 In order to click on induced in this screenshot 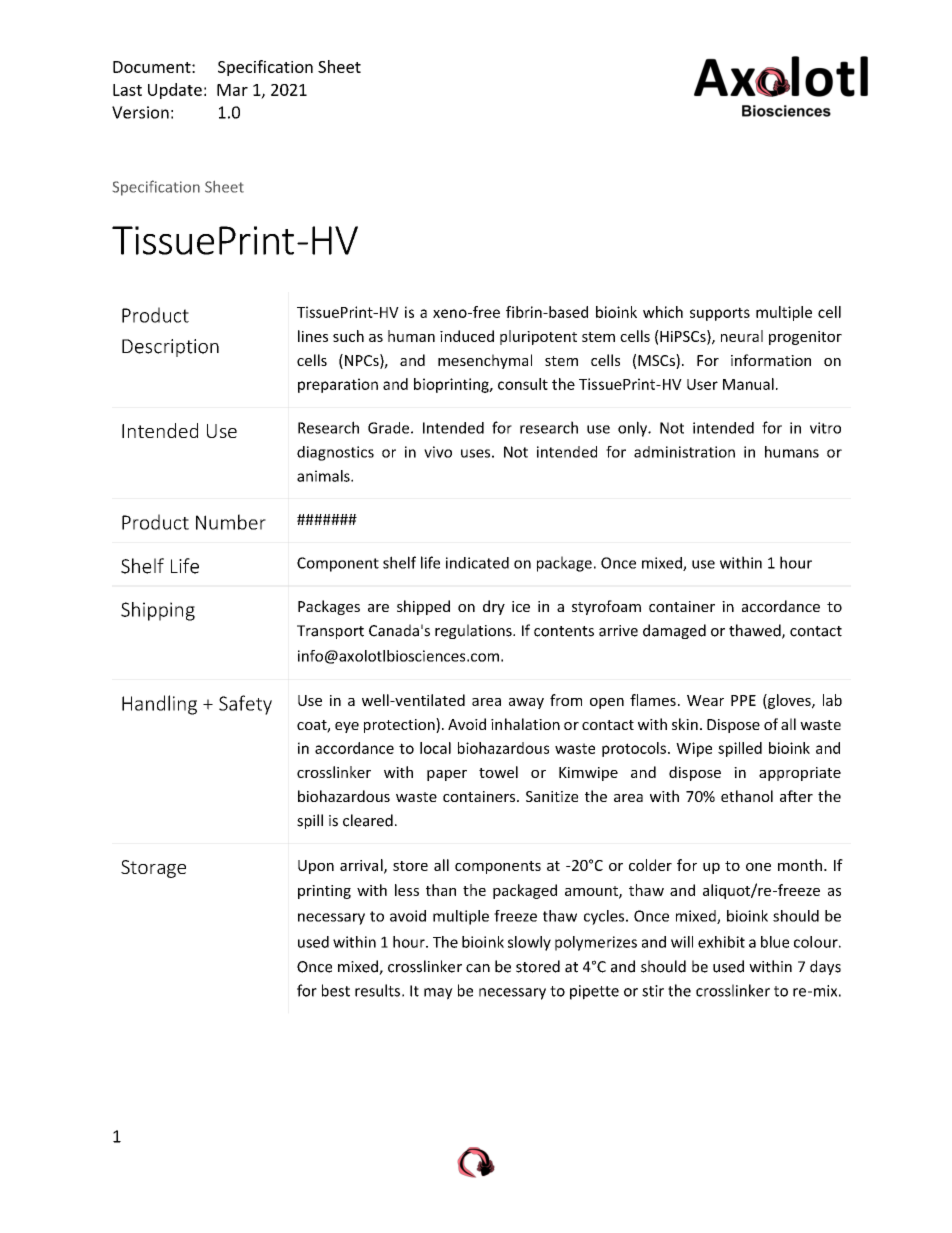, I will do `click(467, 336)`.
